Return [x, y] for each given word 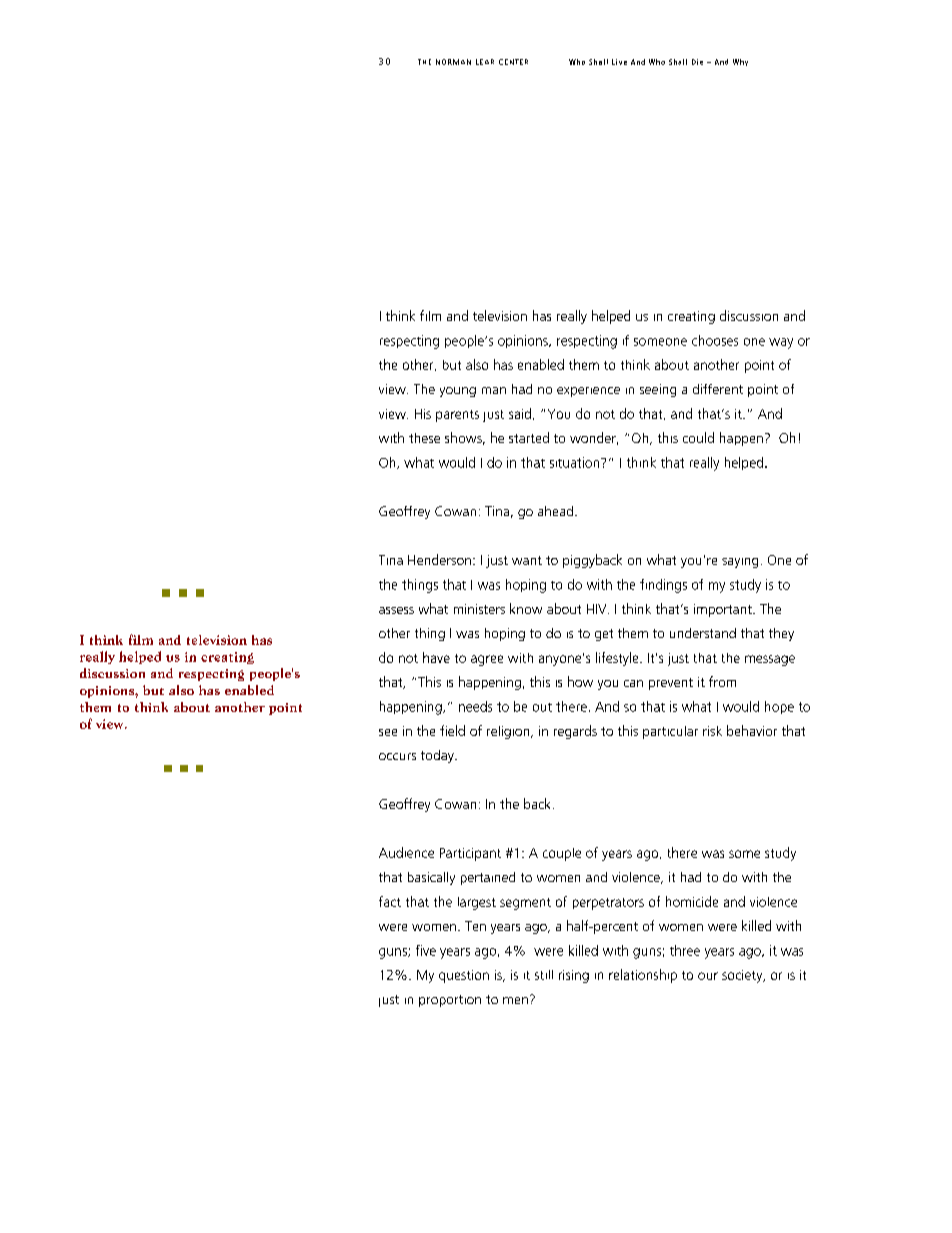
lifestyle [618, 659]
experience [588, 392]
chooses [715, 340]
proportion [450, 1001]
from [722, 681]
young [458, 392]
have [436, 657]
